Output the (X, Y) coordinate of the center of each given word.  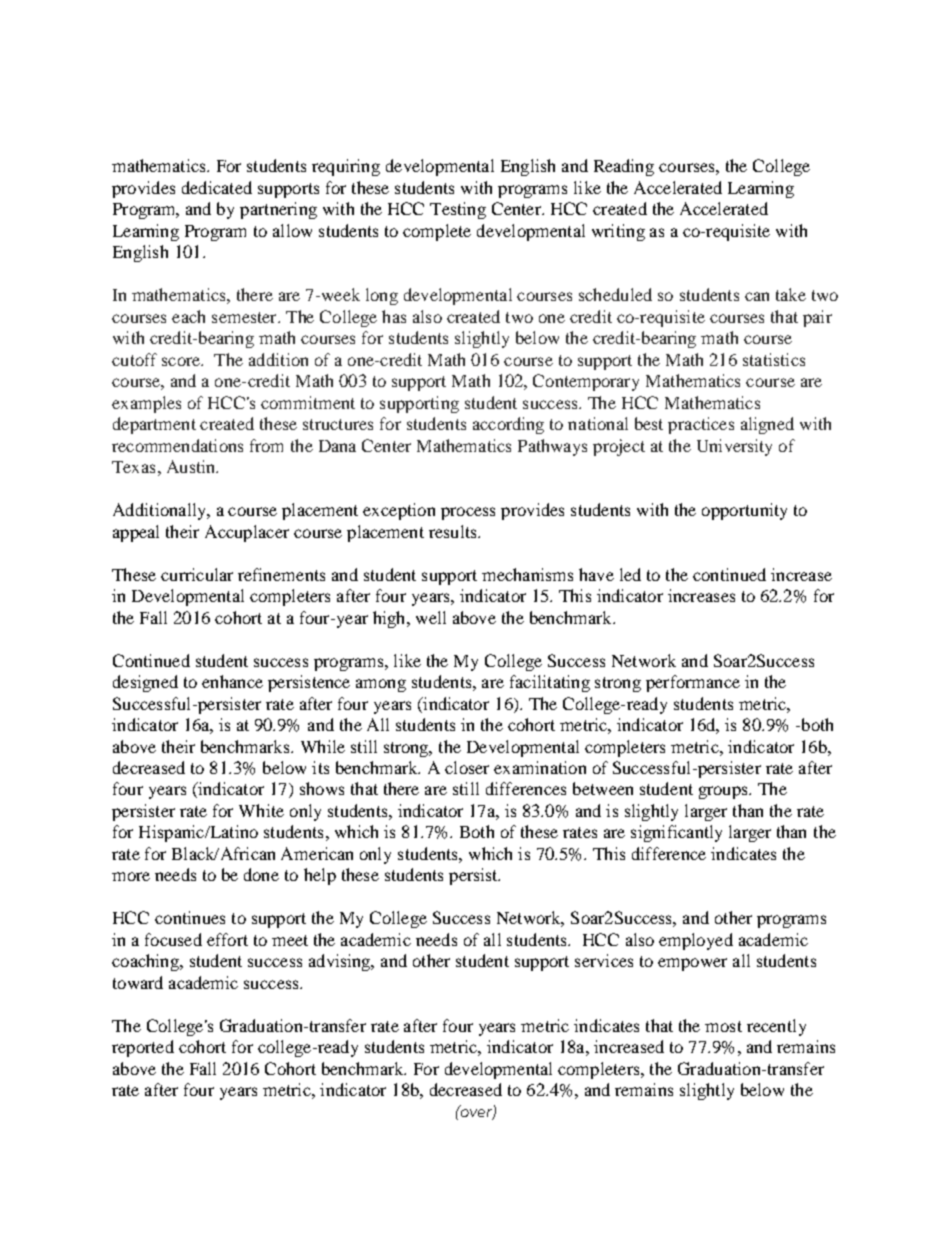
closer (467, 767)
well (431, 617)
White (261, 810)
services (604, 960)
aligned (767, 425)
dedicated (217, 187)
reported (143, 1048)
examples (146, 404)
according (508, 425)
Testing (458, 210)
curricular (197, 574)
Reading (624, 167)
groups (724, 792)
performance (693, 683)
